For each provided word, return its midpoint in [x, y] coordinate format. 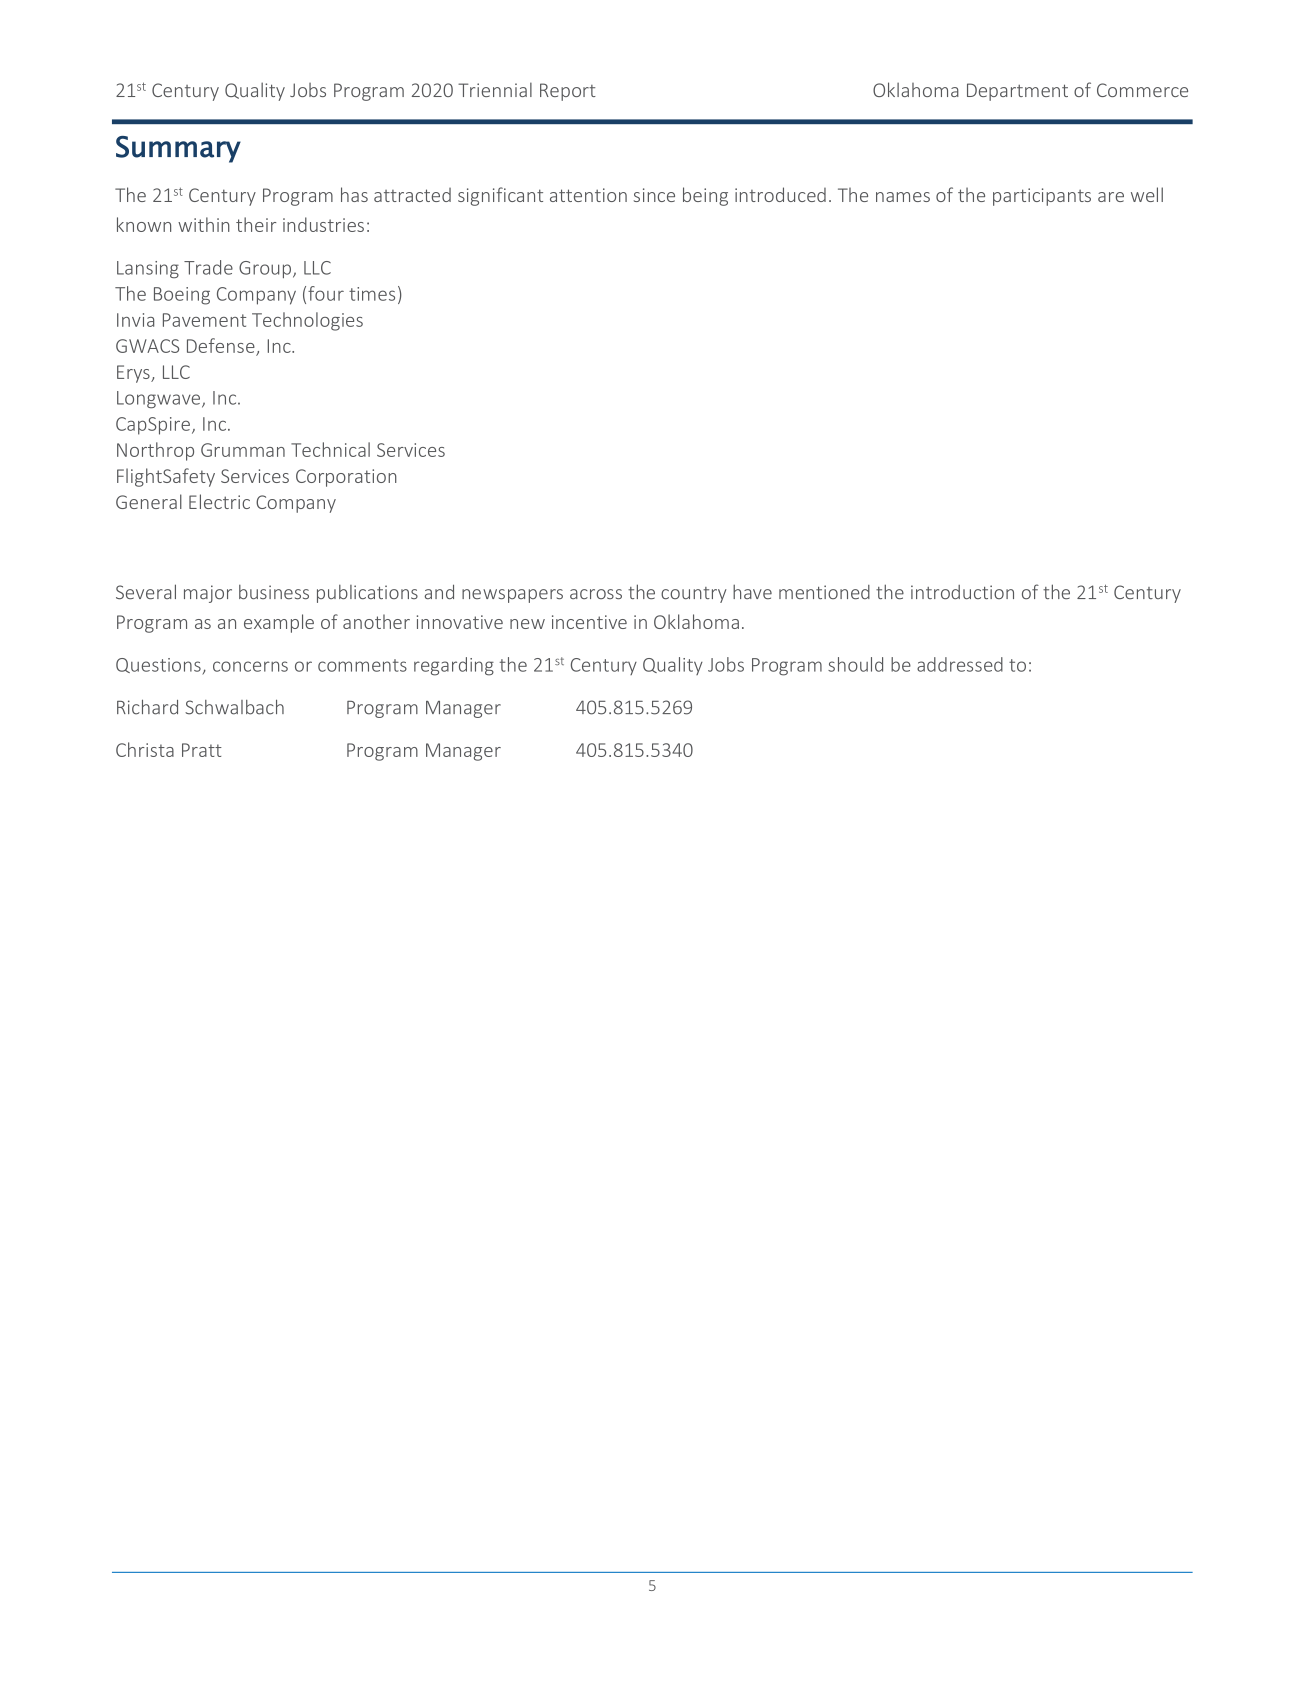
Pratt [202, 750]
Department [1017, 92]
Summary [178, 149]
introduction [962, 592]
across [596, 594]
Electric [219, 501]
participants [1042, 197]
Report [568, 92]
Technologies [307, 321]
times [372, 294]
